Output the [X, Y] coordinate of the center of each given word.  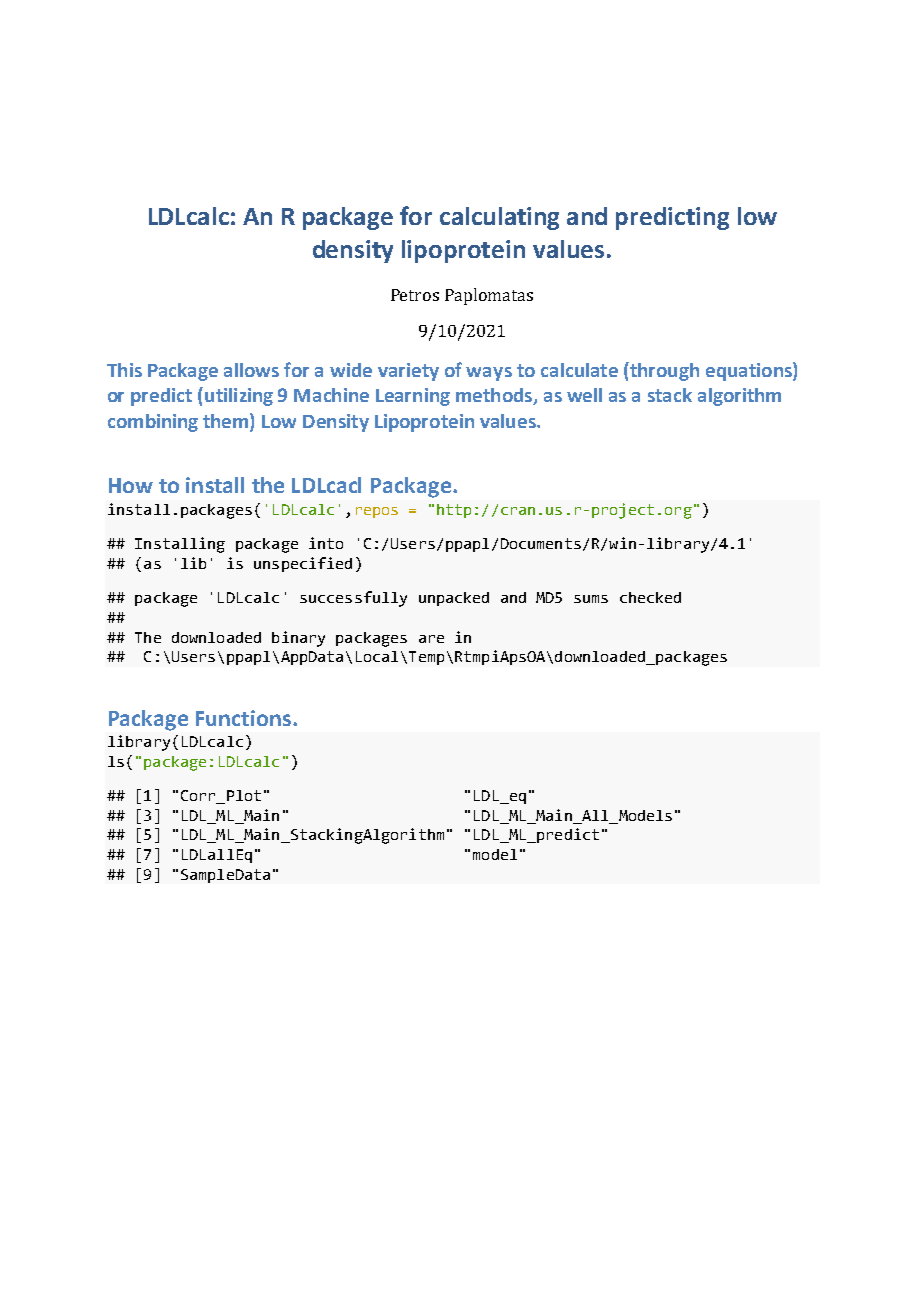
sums [591, 599]
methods [495, 396]
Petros [415, 295]
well [584, 395]
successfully [353, 599]
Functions [243, 718]
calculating [499, 218]
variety [408, 372]
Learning [413, 397]
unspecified [303, 564]
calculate [579, 370]
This [124, 370]
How [131, 485]
